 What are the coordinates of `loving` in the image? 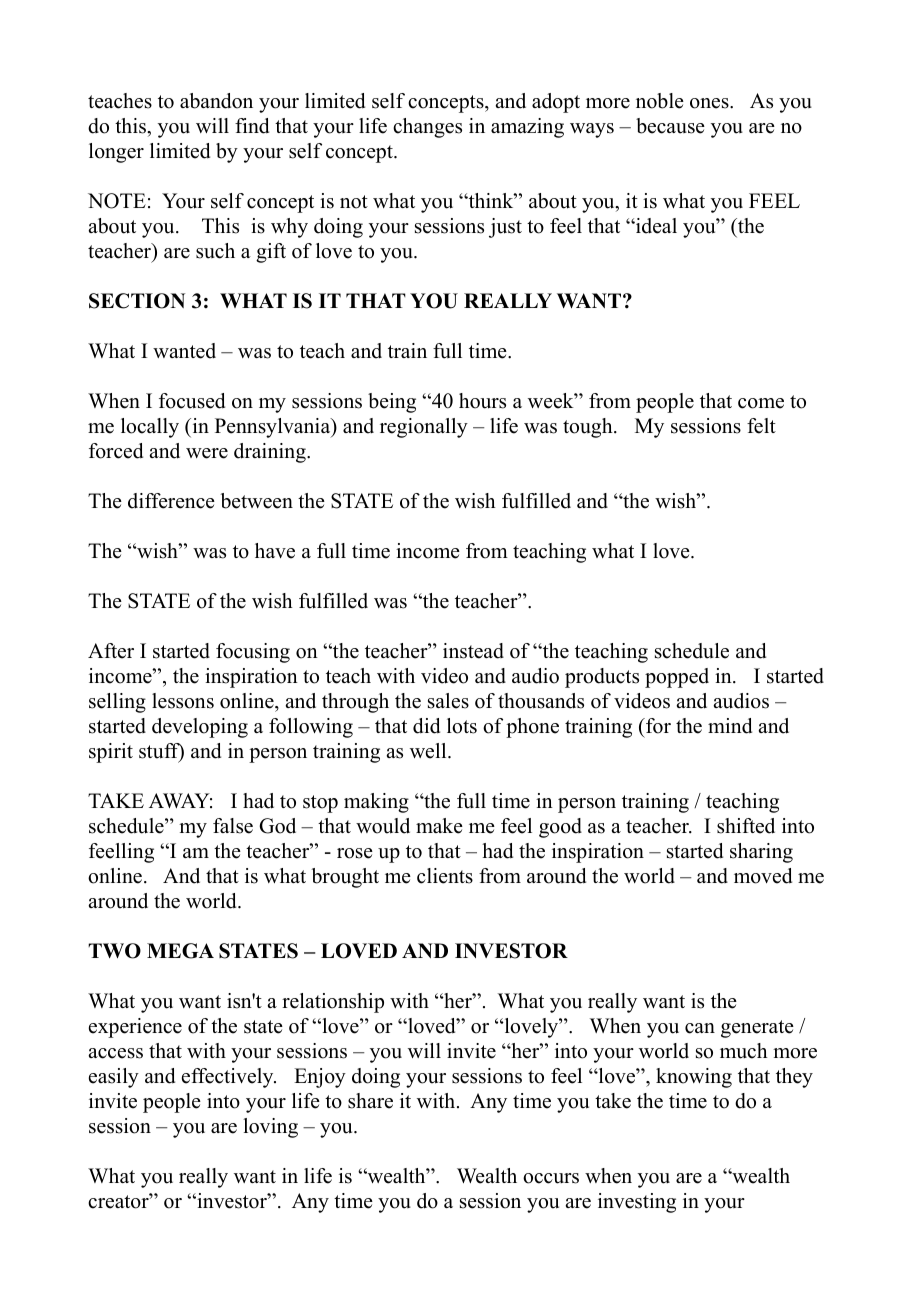 It's located at (270, 1128).
